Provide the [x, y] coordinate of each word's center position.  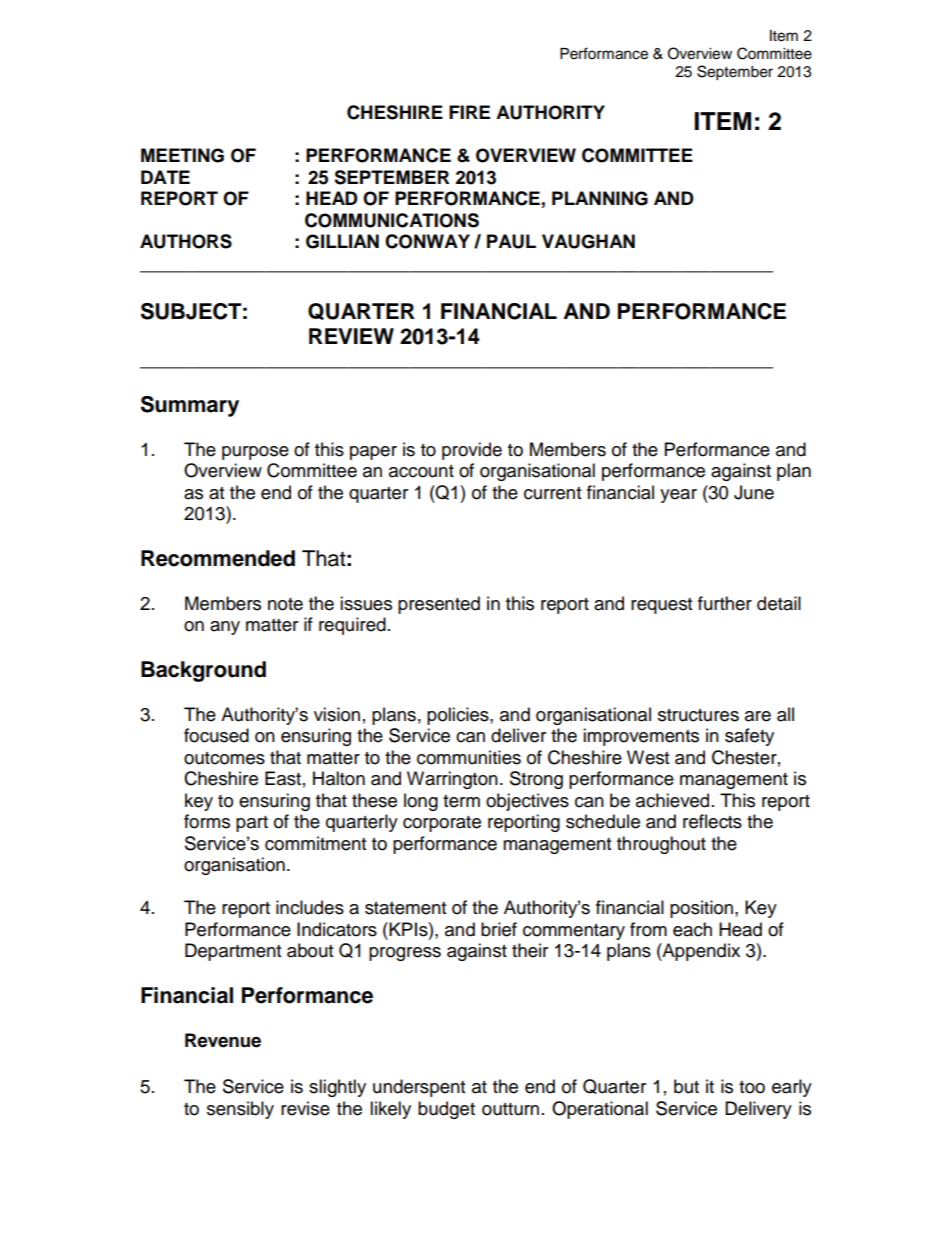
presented [439, 605]
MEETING [182, 155]
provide [472, 451]
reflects [712, 821]
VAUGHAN [588, 241]
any [225, 628]
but [686, 1086]
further [725, 603]
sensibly [240, 1110]
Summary [190, 406]
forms [207, 821]
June [754, 492]
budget [446, 1110]
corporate [442, 824]
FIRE [469, 112]
